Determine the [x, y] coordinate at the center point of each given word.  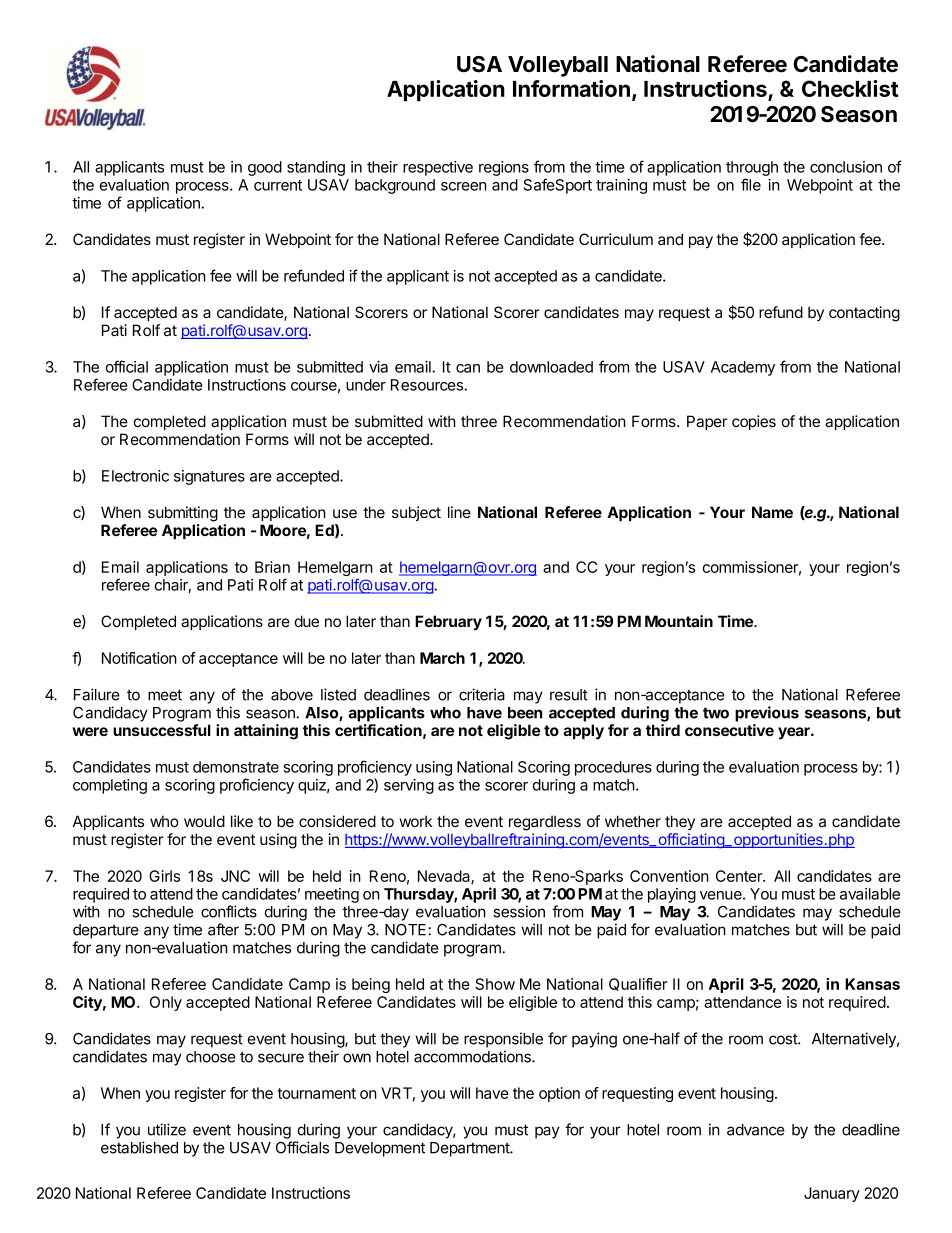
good [265, 168]
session [519, 911]
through [752, 168]
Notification [139, 658]
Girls [164, 876]
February [448, 623]
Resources [428, 385]
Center [740, 876]
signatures [209, 477]
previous [767, 714]
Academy [743, 368]
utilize [167, 1129]
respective [438, 168]
